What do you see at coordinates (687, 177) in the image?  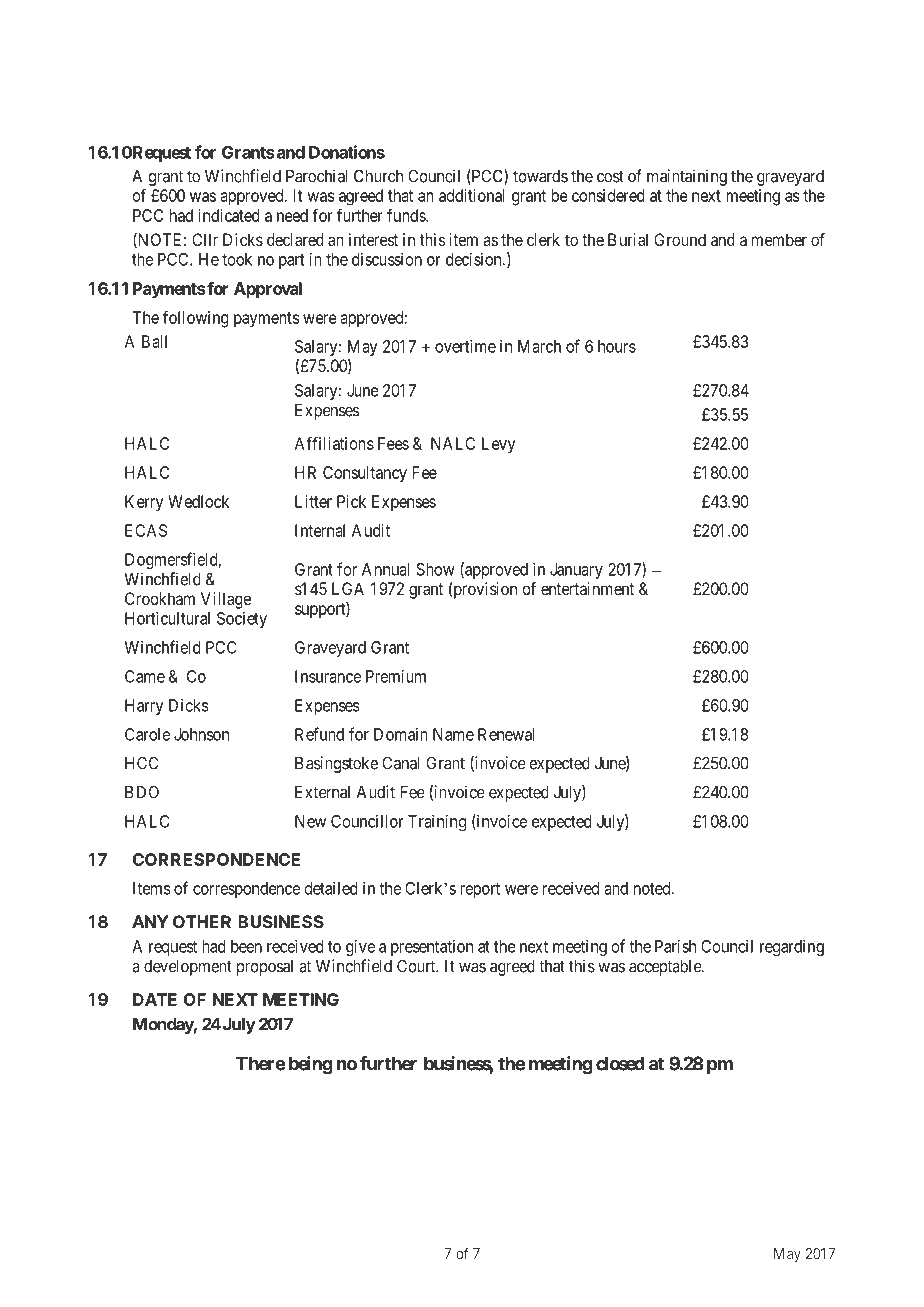 I see `maintaining` at bounding box center [687, 177].
